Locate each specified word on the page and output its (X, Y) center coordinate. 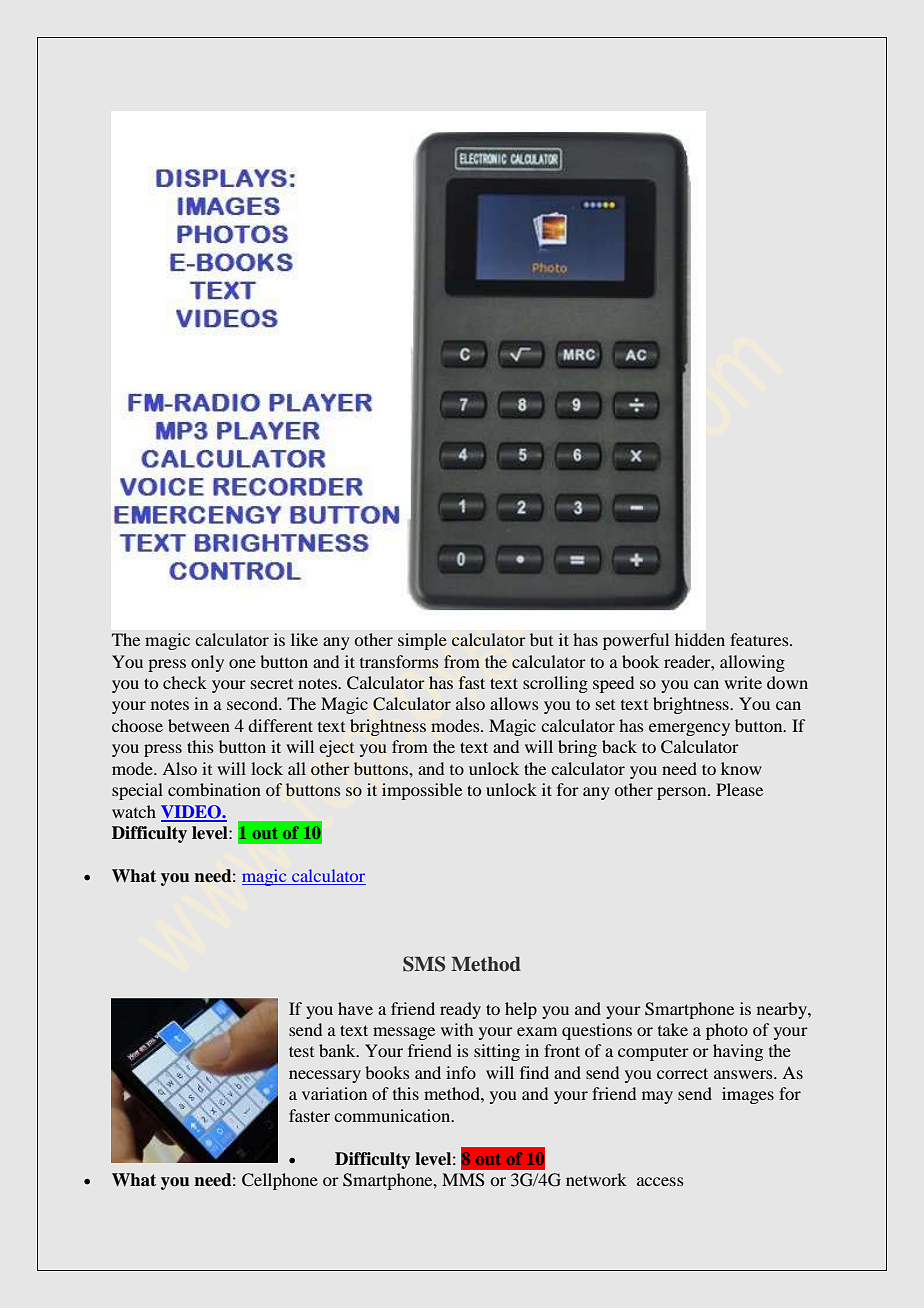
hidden (700, 639)
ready (460, 1010)
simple (422, 641)
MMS (463, 1180)
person (683, 793)
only (207, 663)
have (355, 1008)
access (660, 1181)
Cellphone (280, 1181)
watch (134, 811)
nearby (783, 1010)
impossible (422, 791)
